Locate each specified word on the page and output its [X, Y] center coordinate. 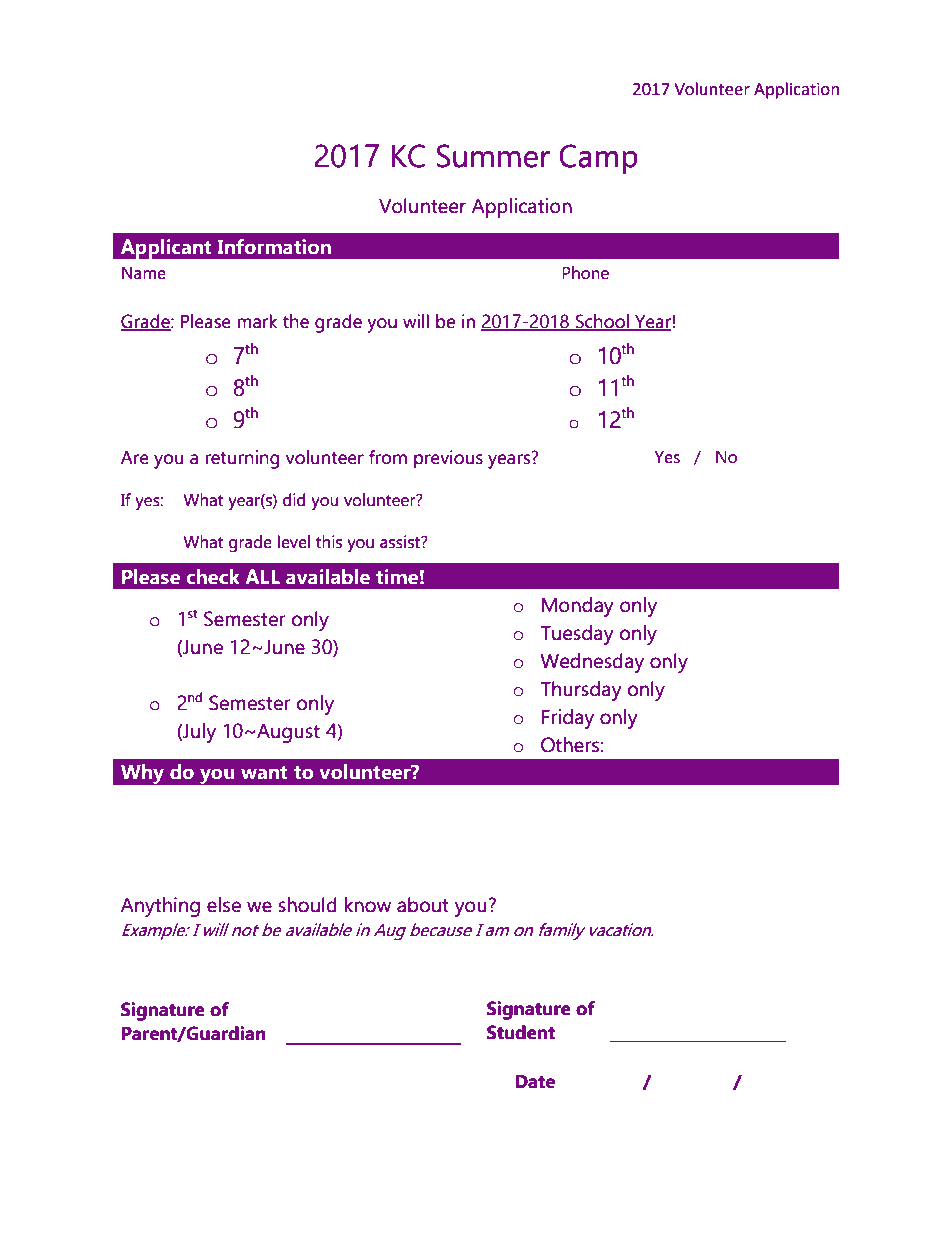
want [264, 773]
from [388, 457]
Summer [493, 156]
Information [274, 247]
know [368, 905]
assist [401, 542]
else [224, 905]
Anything [160, 907]
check [213, 577]
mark [257, 321]
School [602, 322]
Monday [578, 607]
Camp [598, 159]
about [423, 905]
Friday [568, 719]
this [329, 542]
